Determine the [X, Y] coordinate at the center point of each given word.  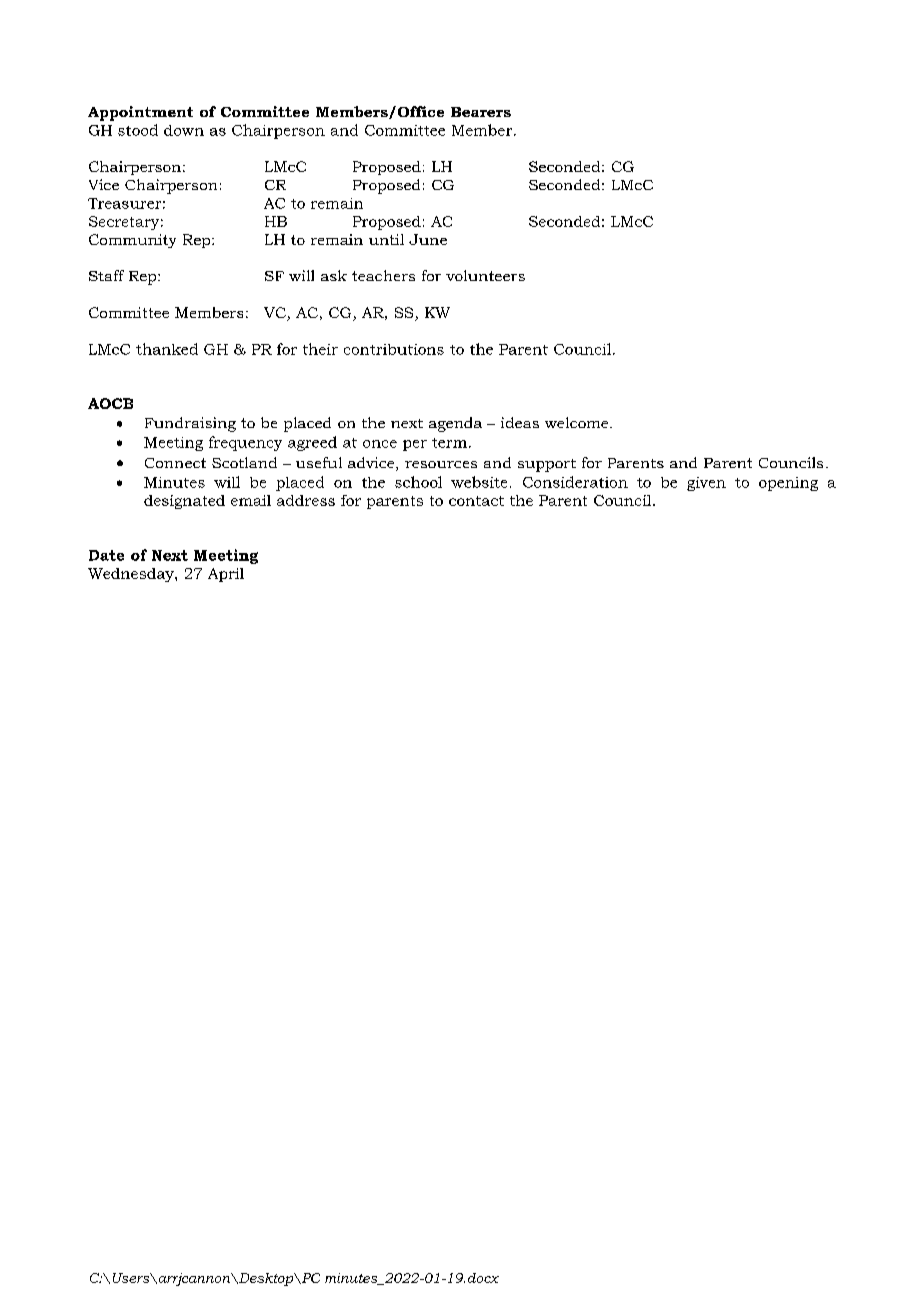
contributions [394, 349]
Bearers [481, 112]
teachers [383, 275]
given [706, 484]
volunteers [485, 275]
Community [132, 241]
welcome [578, 422]
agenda [455, 424]
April [226, 575]
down [184, 130]
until [386, 239]
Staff [106, 275]
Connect [175, 463]
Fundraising [190, 424]
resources [441, 464]
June [428, 239]
